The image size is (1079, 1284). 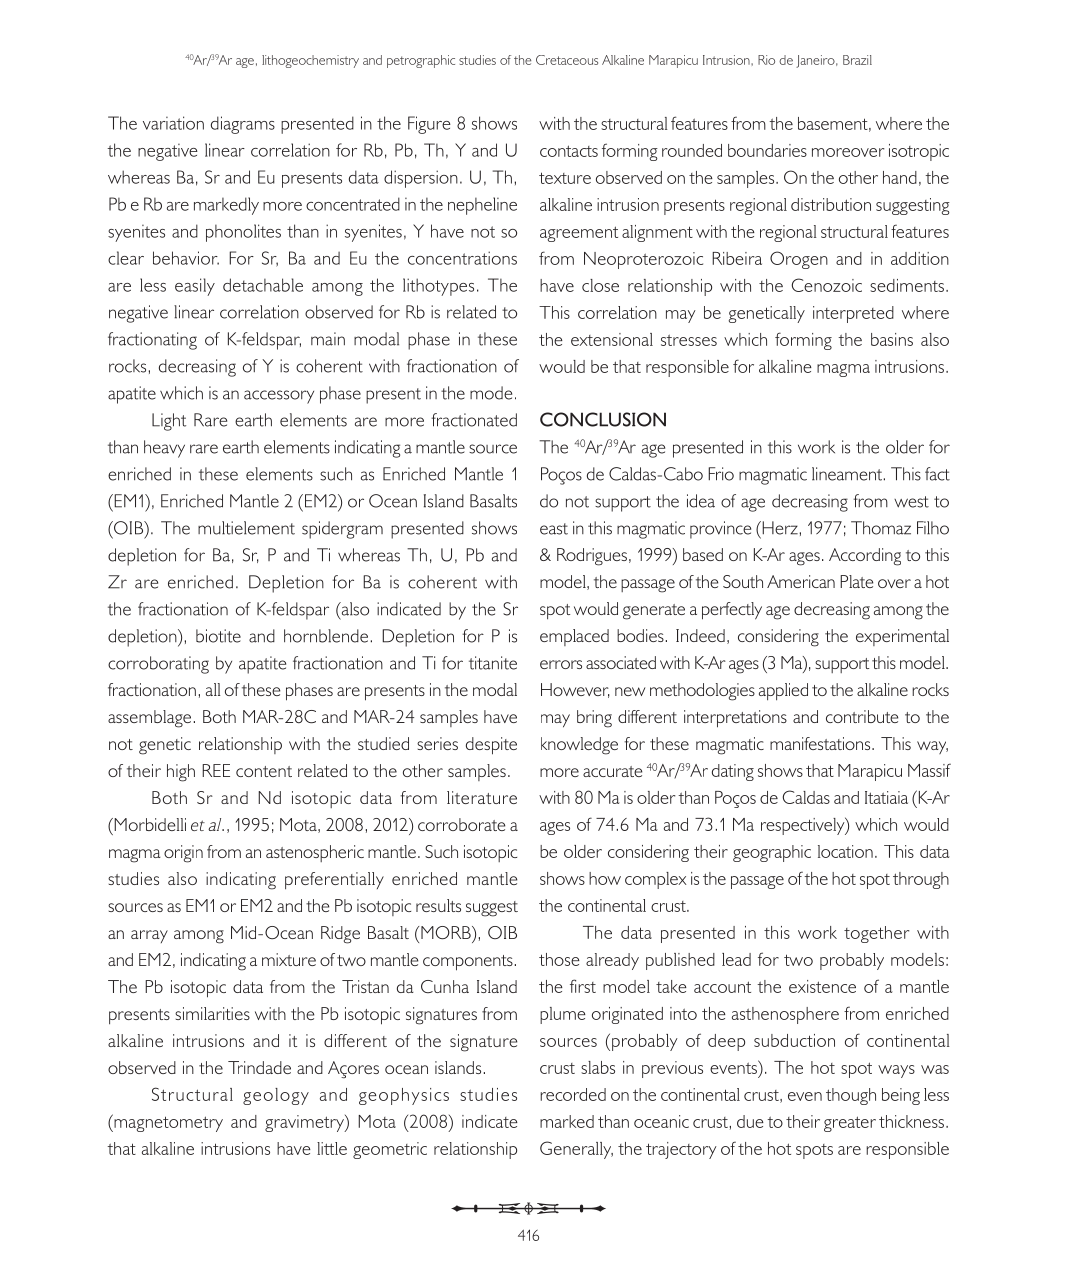 I want to click on Cretaceous, so click(x=567, y=60).
